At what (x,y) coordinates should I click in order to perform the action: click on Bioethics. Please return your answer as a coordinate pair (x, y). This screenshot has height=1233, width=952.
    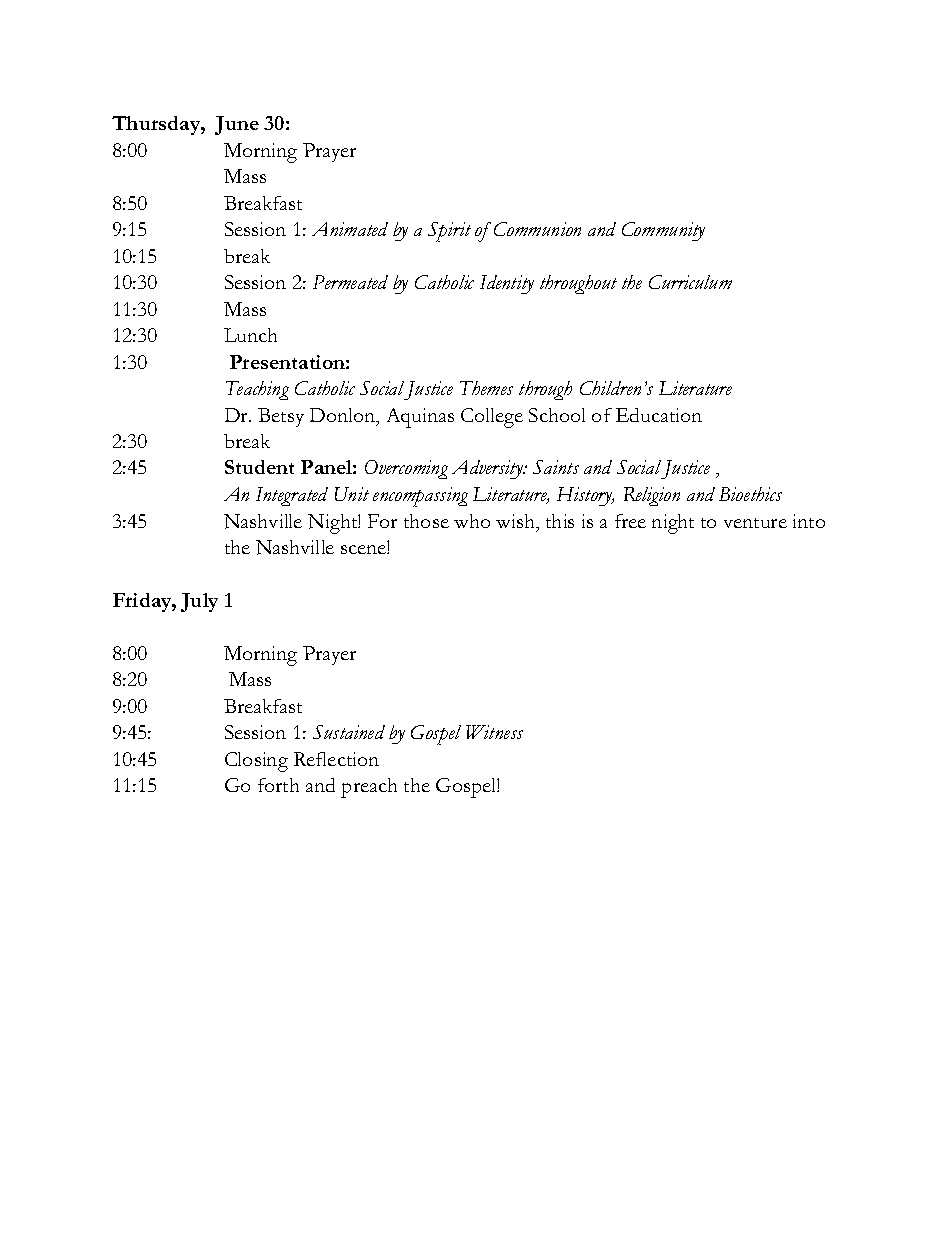
    Looking at the image, I should click on (750, 494).
